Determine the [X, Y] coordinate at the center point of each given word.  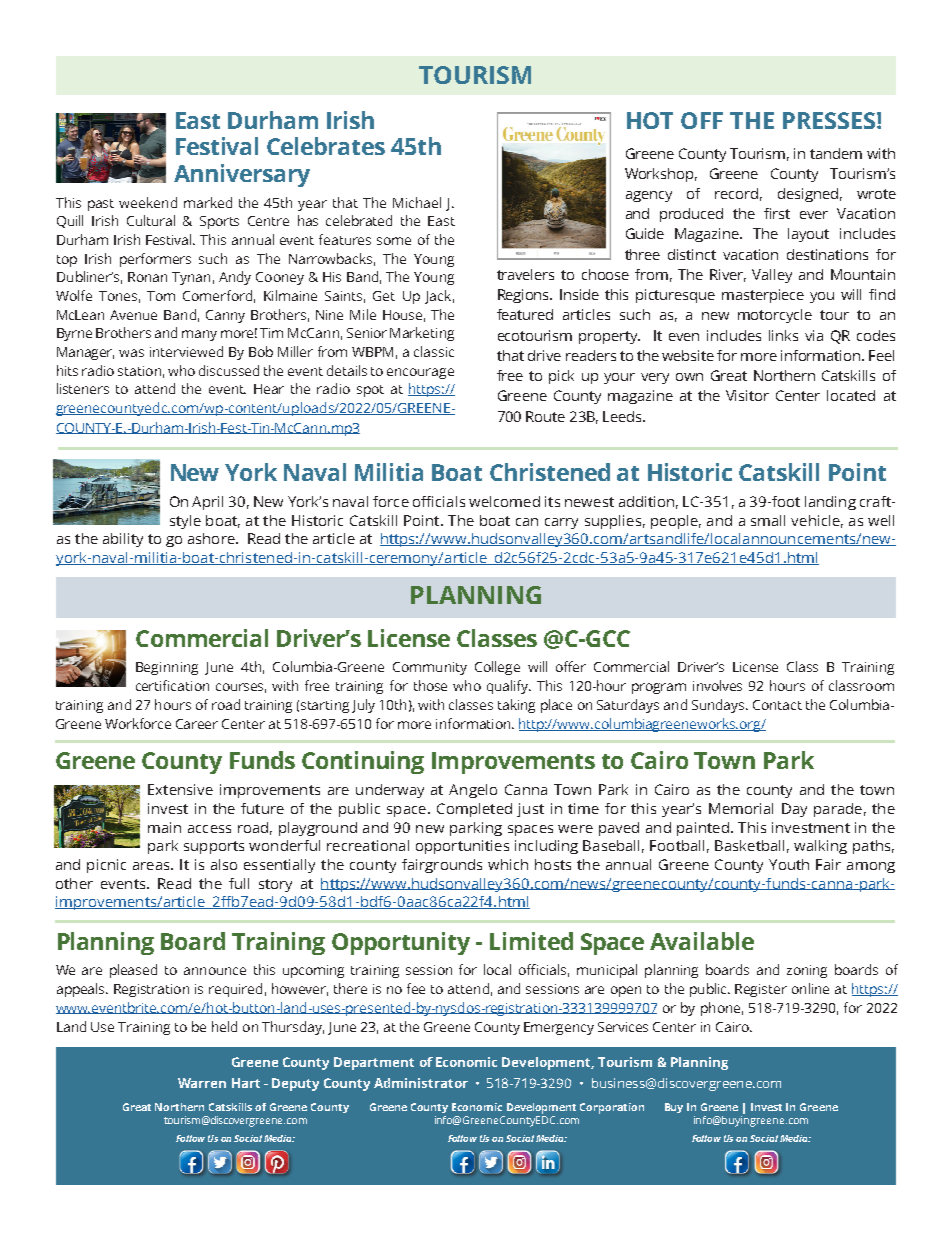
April [207, 503]
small [768, 520]
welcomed [504, 501]
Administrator [421, 1083]
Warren [202, 1083]
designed [808, 195]
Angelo [473, 791]
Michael [417, 202]
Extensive [180, 789]
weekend [148, 202]
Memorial [741, 808]
